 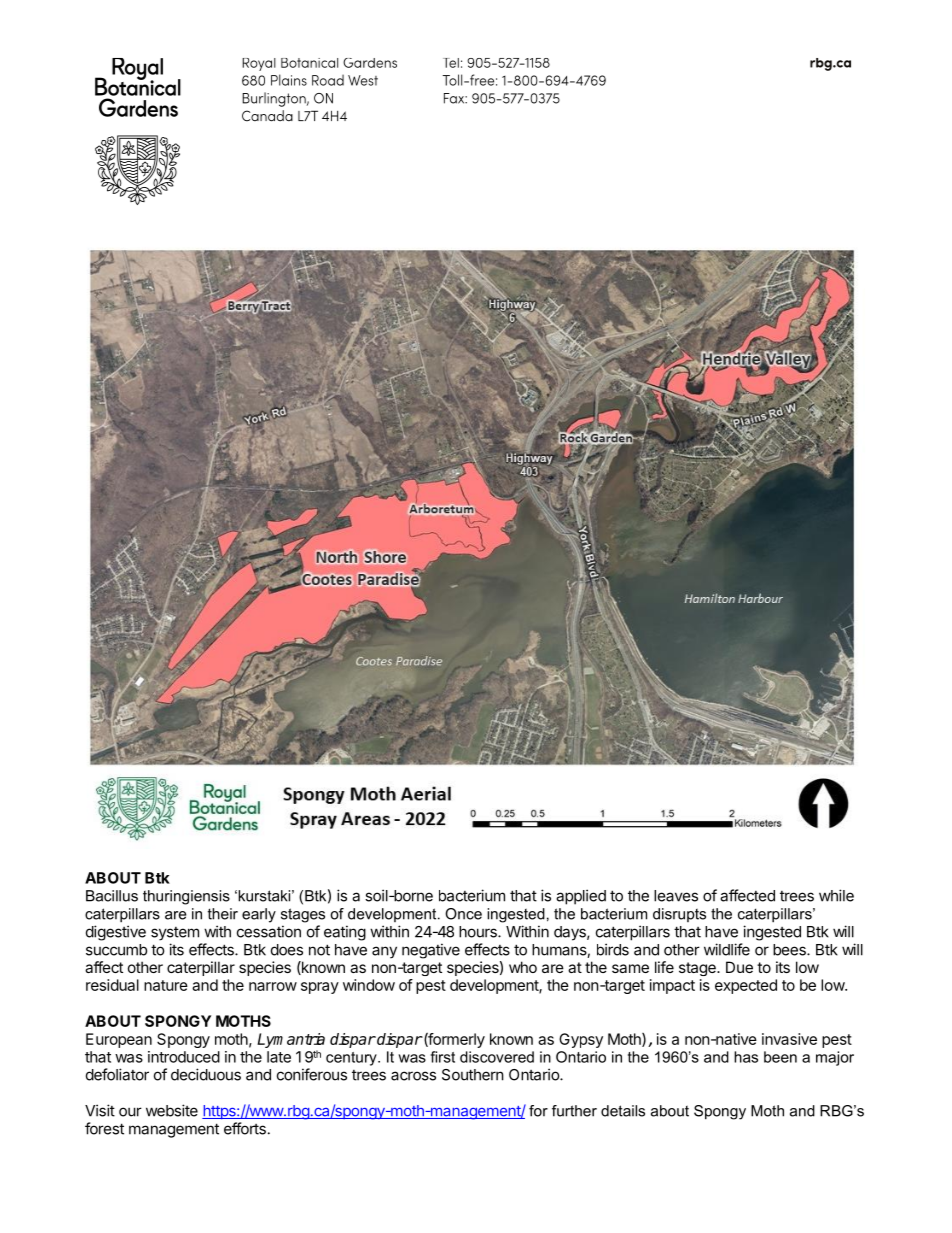 What do you see at coordinates (746, 986) in the screenshot?
I see `expected` at bounding box center [746, 986].
